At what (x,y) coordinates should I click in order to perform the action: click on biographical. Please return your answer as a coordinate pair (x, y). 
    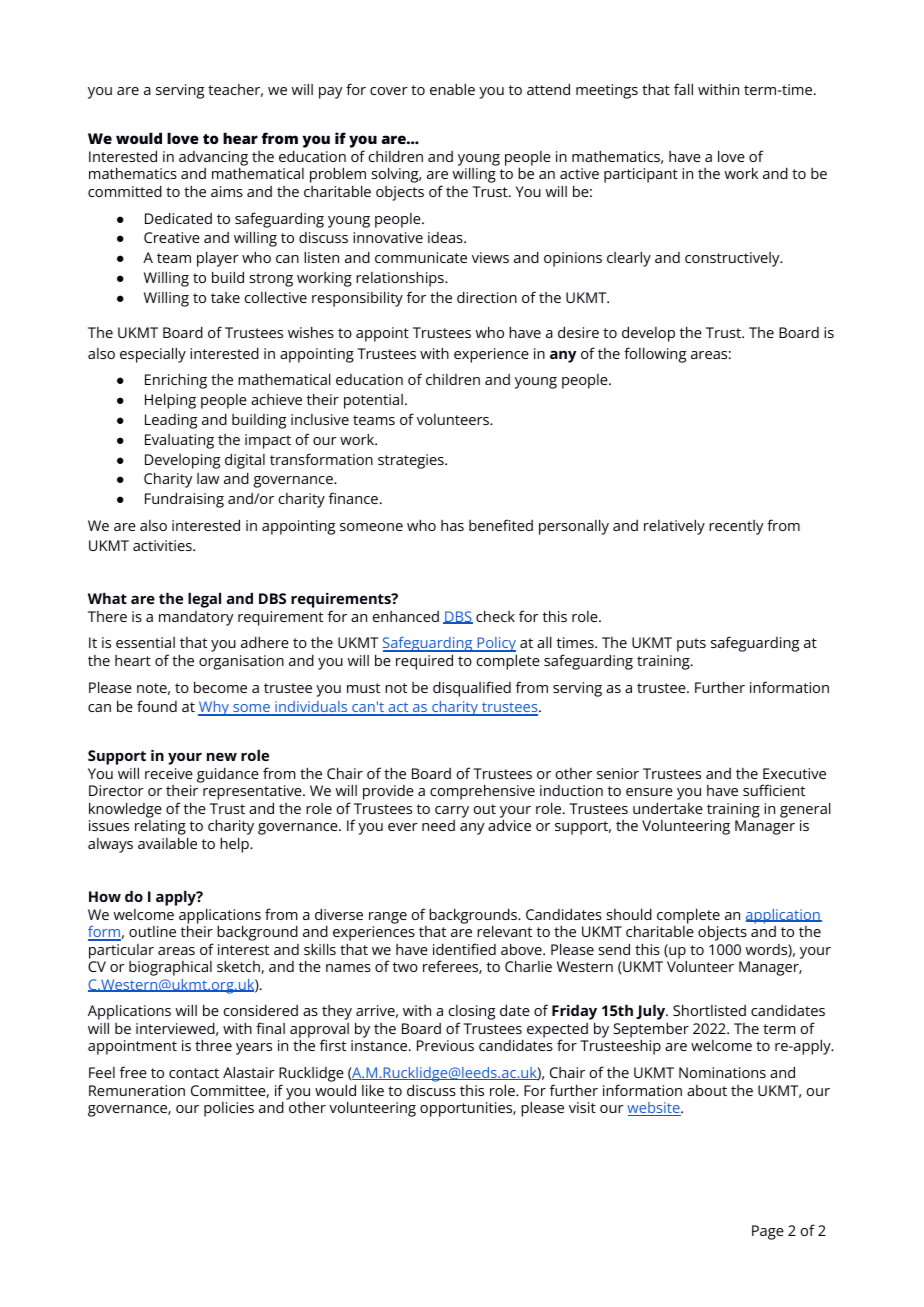
    Looking at the image, I should click on (170, 968).
